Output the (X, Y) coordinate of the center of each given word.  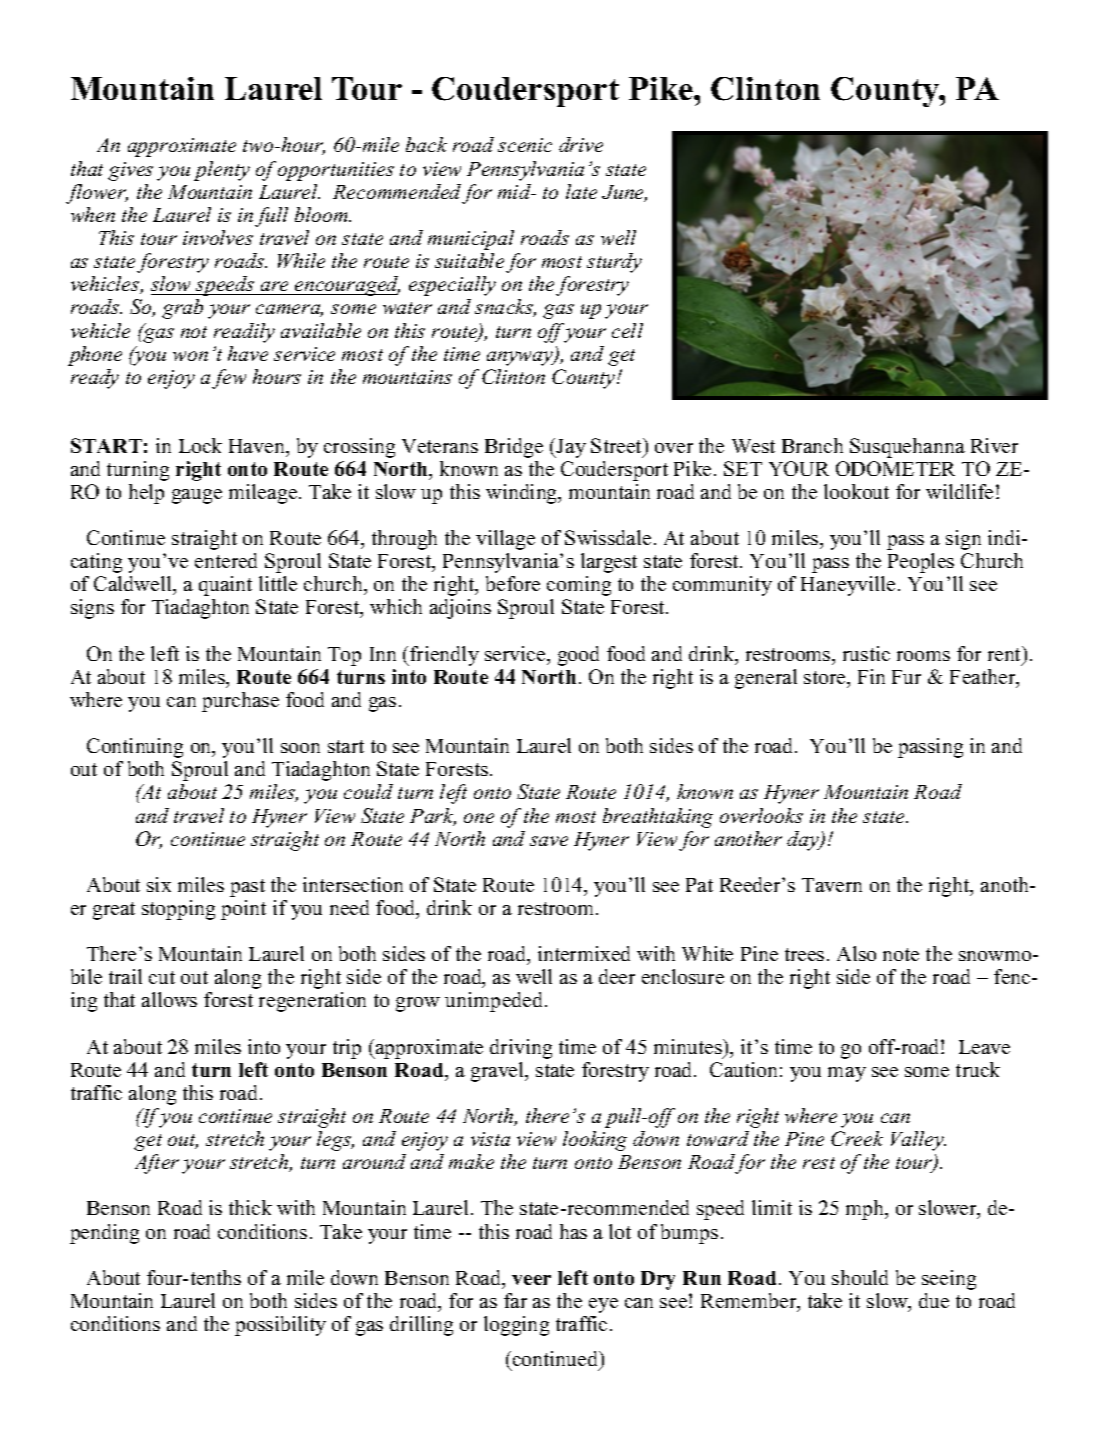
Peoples (921, 563)
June (624, 193)
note (901, 954)
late (581, 191)
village (505, 540)
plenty (222, 171)
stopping (178, 910)
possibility (280, 1326)
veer (531, 1280)
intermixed (584, 953)
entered (226, 560)
